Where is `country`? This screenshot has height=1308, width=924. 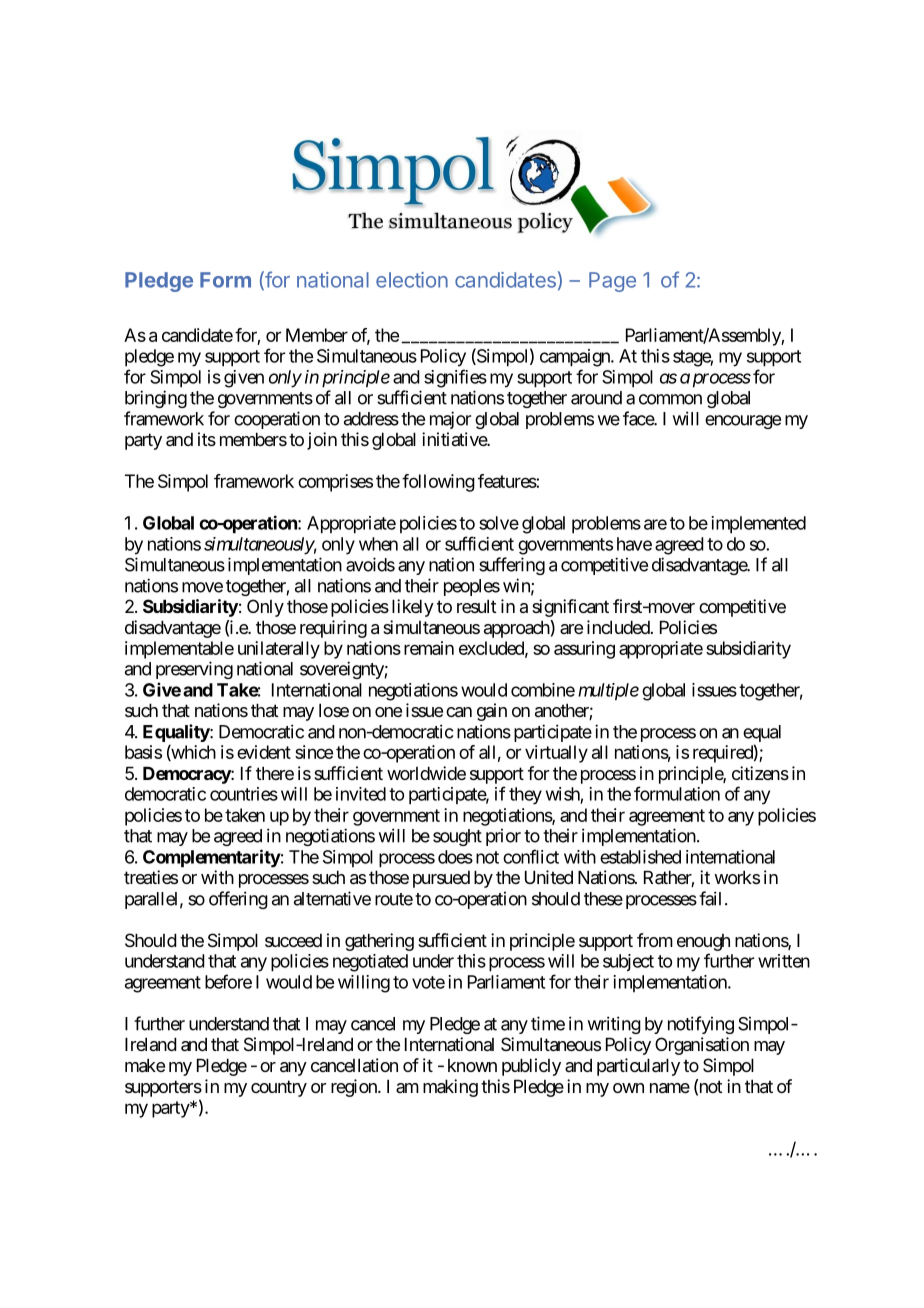 country is located at coordinates (279, 1088).
